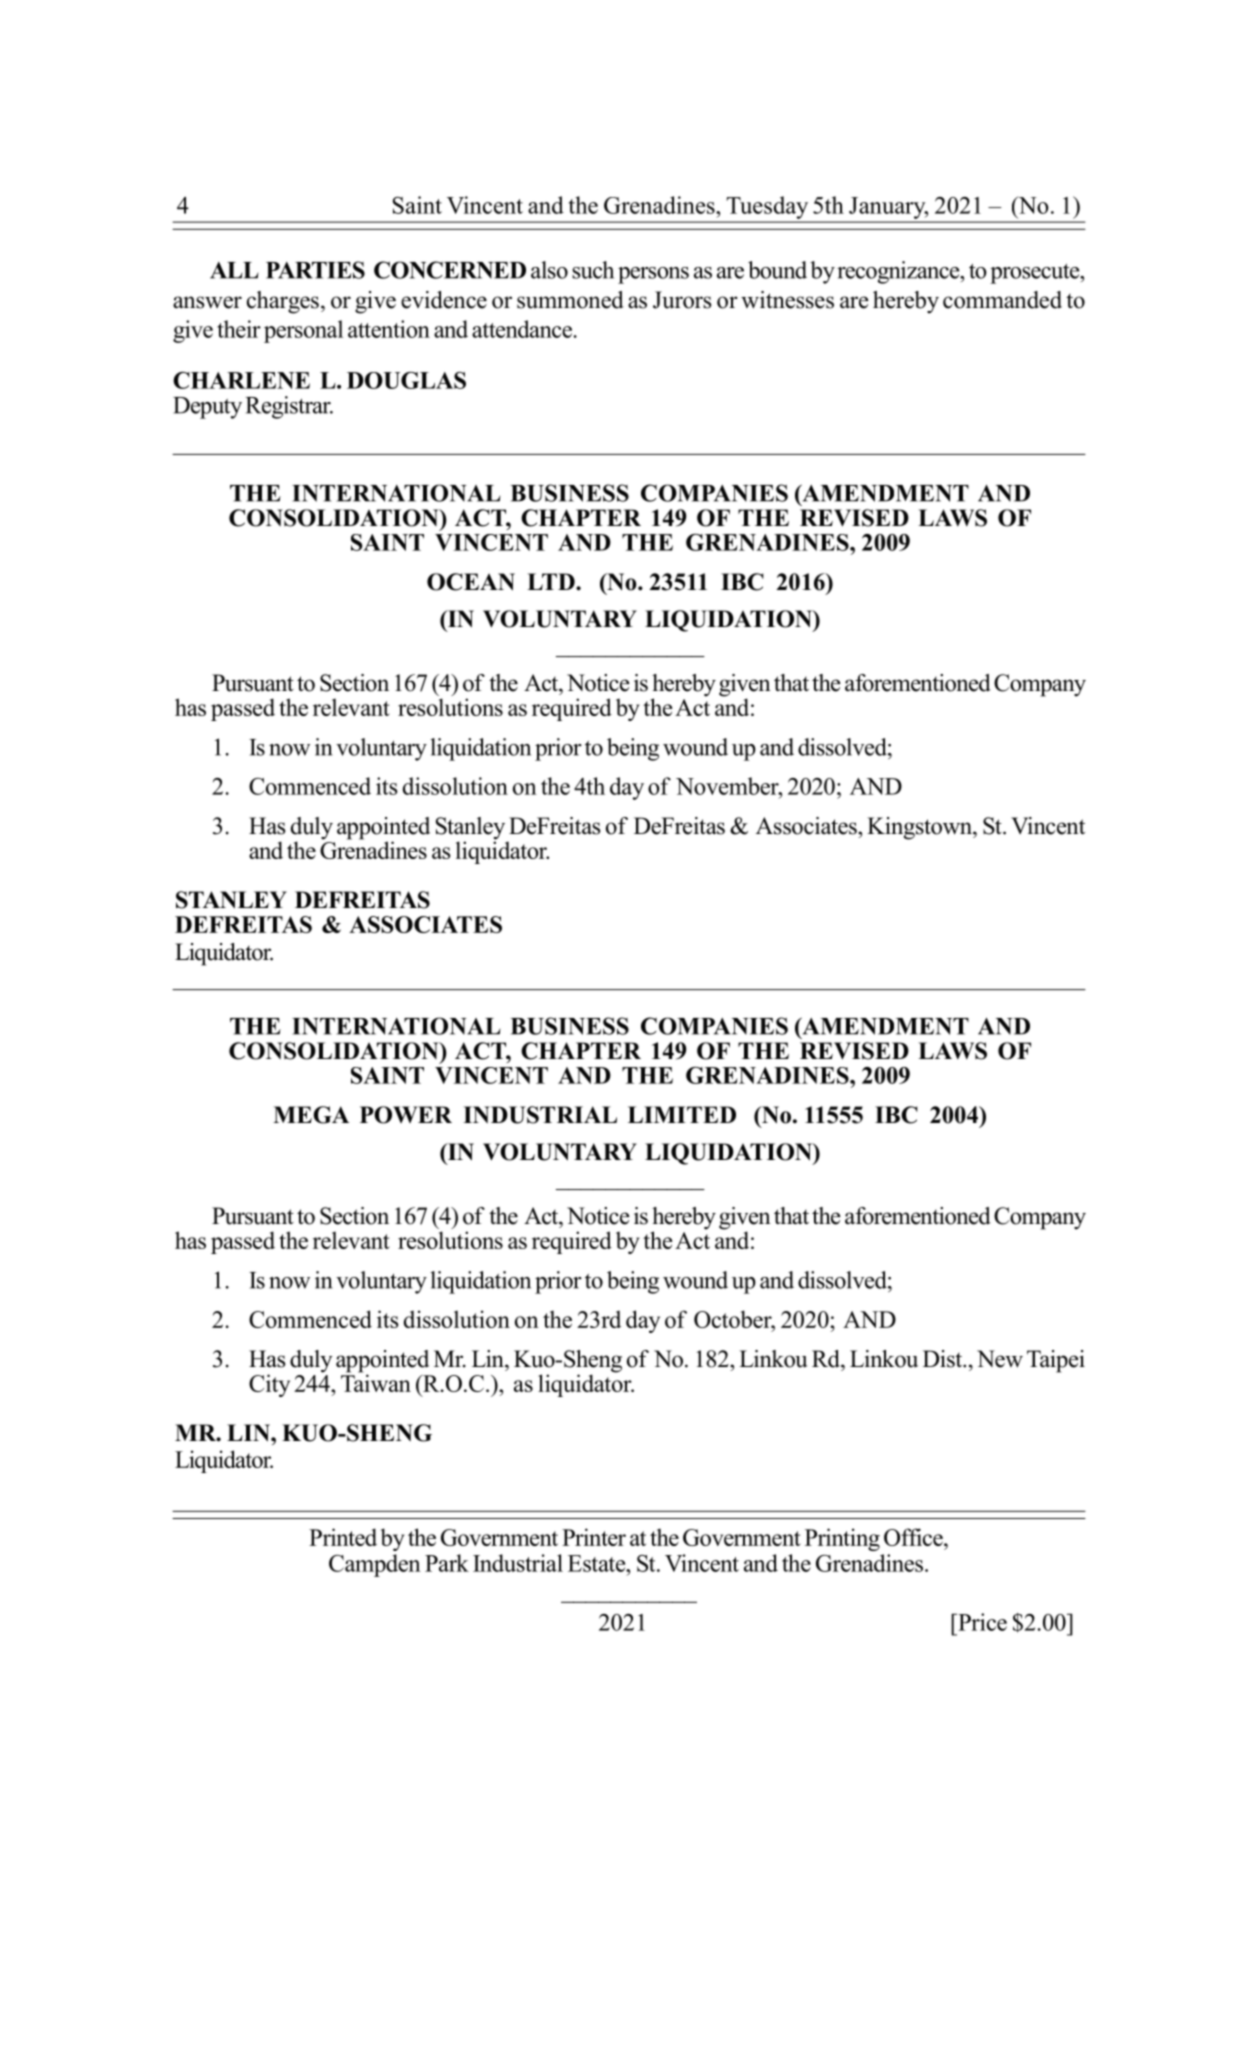 The width and height of the image is (1258, 2071). I want to click on witnesses, so click(787, 300).
